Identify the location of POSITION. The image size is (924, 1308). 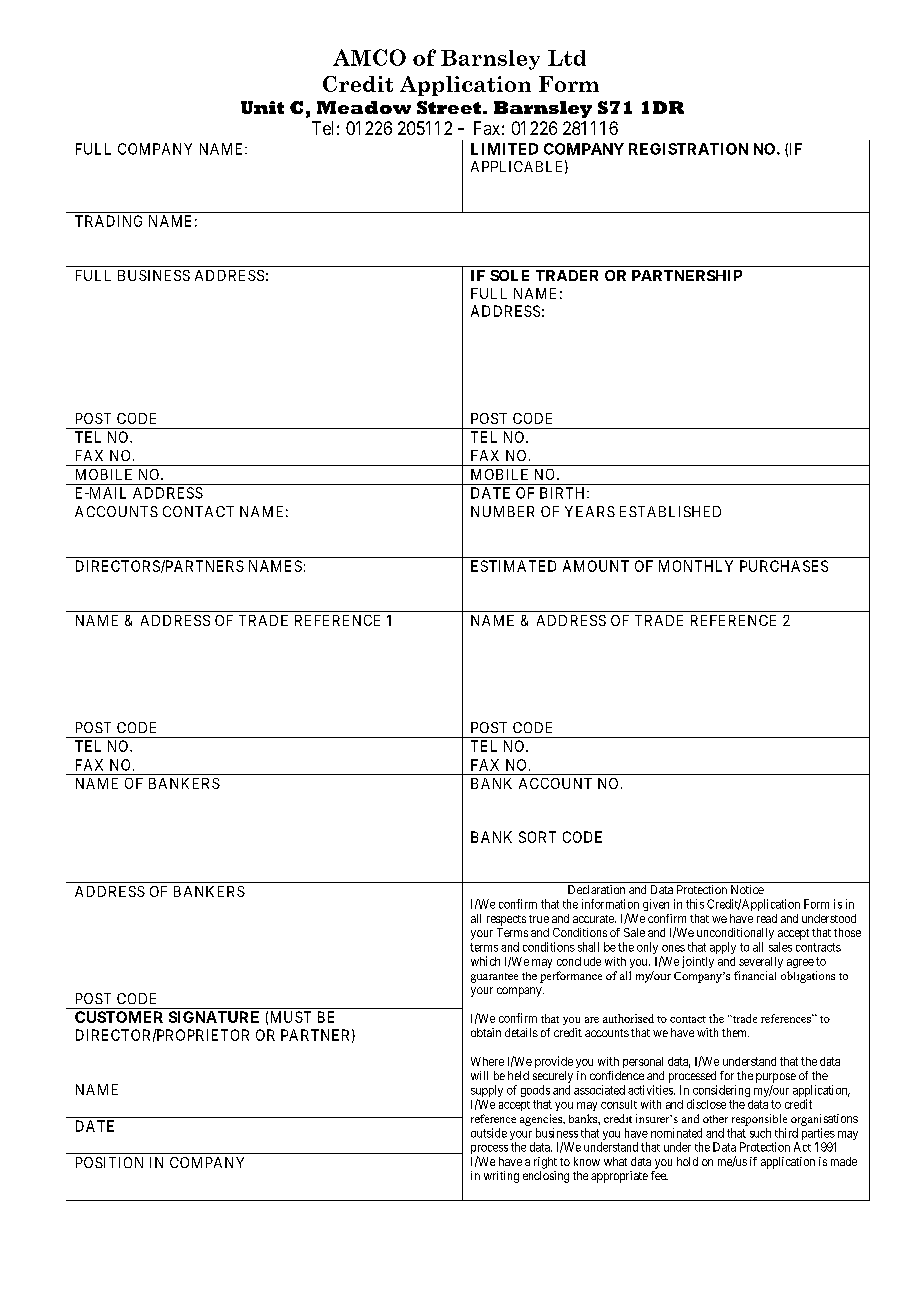
(109, 1162).
